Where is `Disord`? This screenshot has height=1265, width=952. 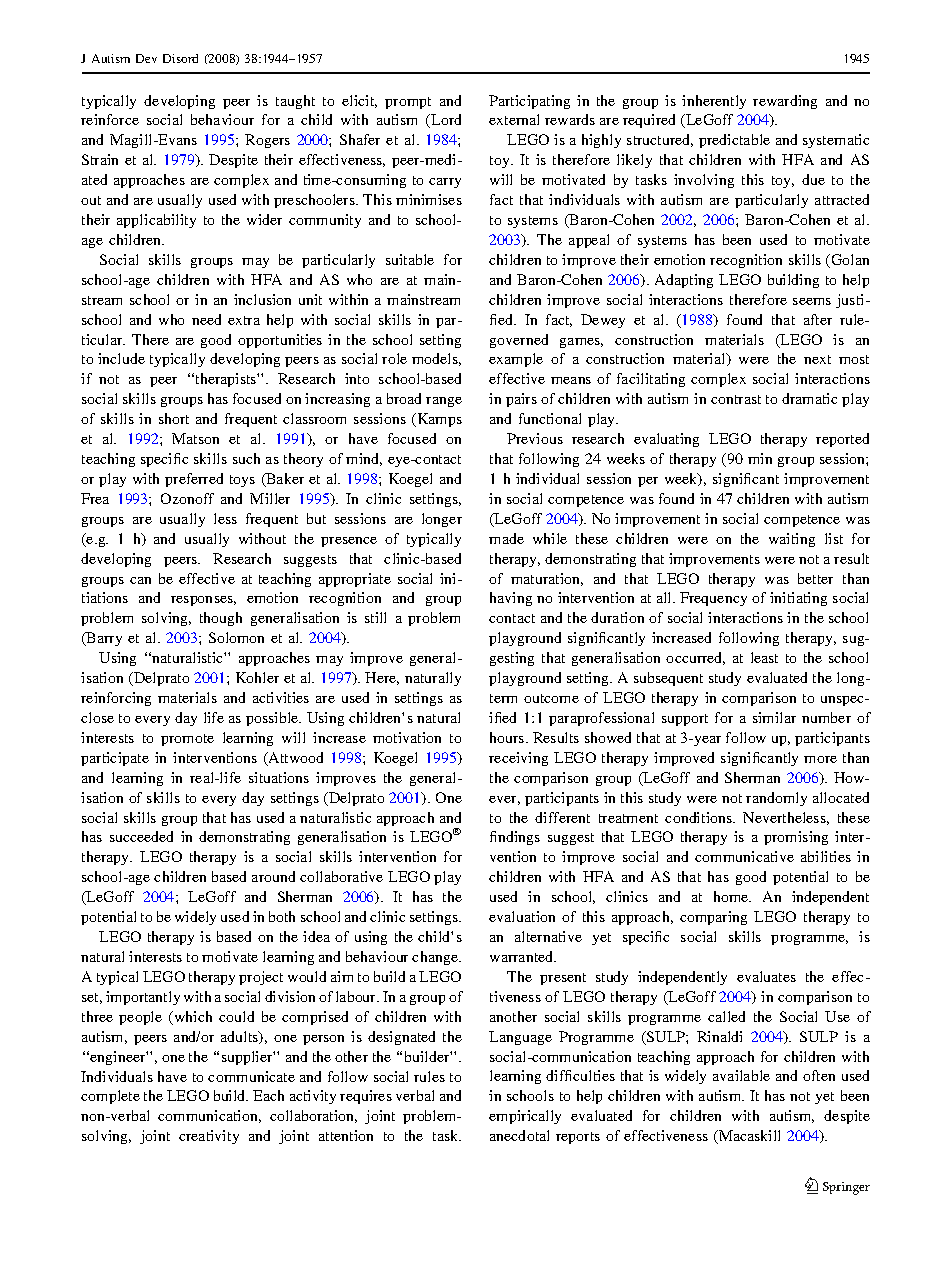 Disord is located at coordinates (180, 58).
